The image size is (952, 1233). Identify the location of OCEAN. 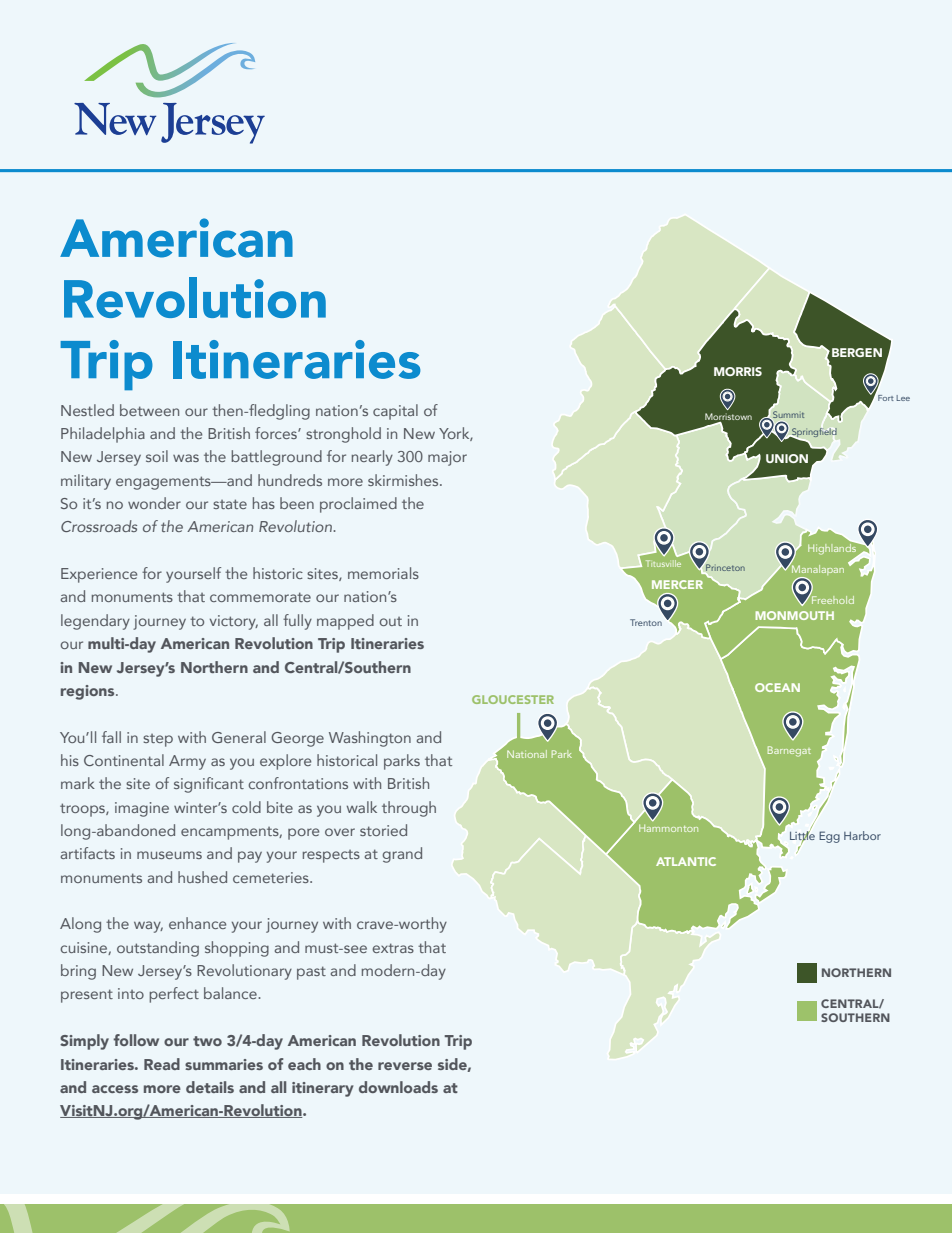
(777, 687).
